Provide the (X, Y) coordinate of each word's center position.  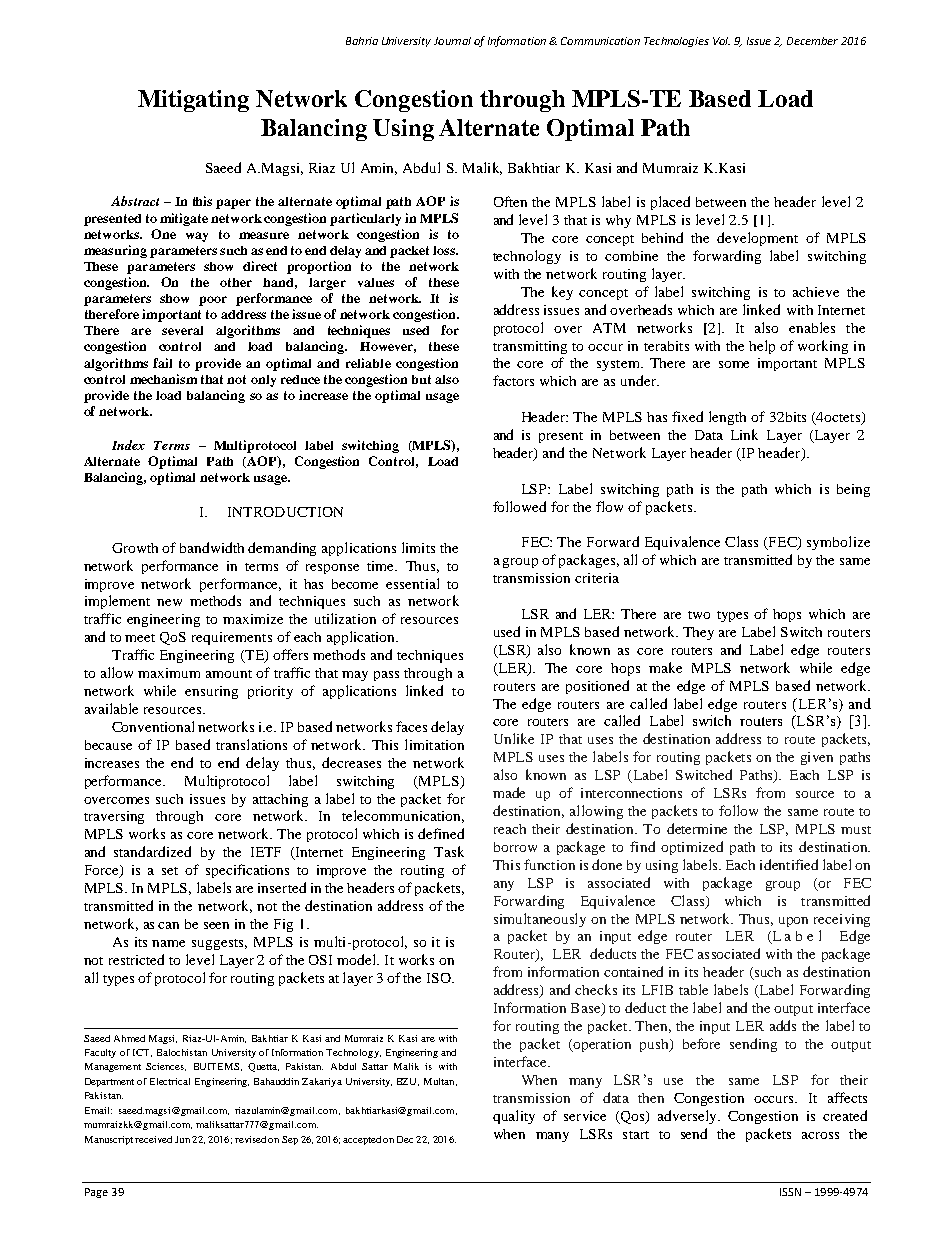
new (169, 602)
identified (789, 864)
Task (449, 851)
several (182, 330)
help (762, 347)
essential (412, 583)
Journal (452, 41)
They (698, 633)
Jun (182, 1139)
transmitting (530, 347)
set (170, 871)
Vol (721, 41)
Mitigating (193, 101)
